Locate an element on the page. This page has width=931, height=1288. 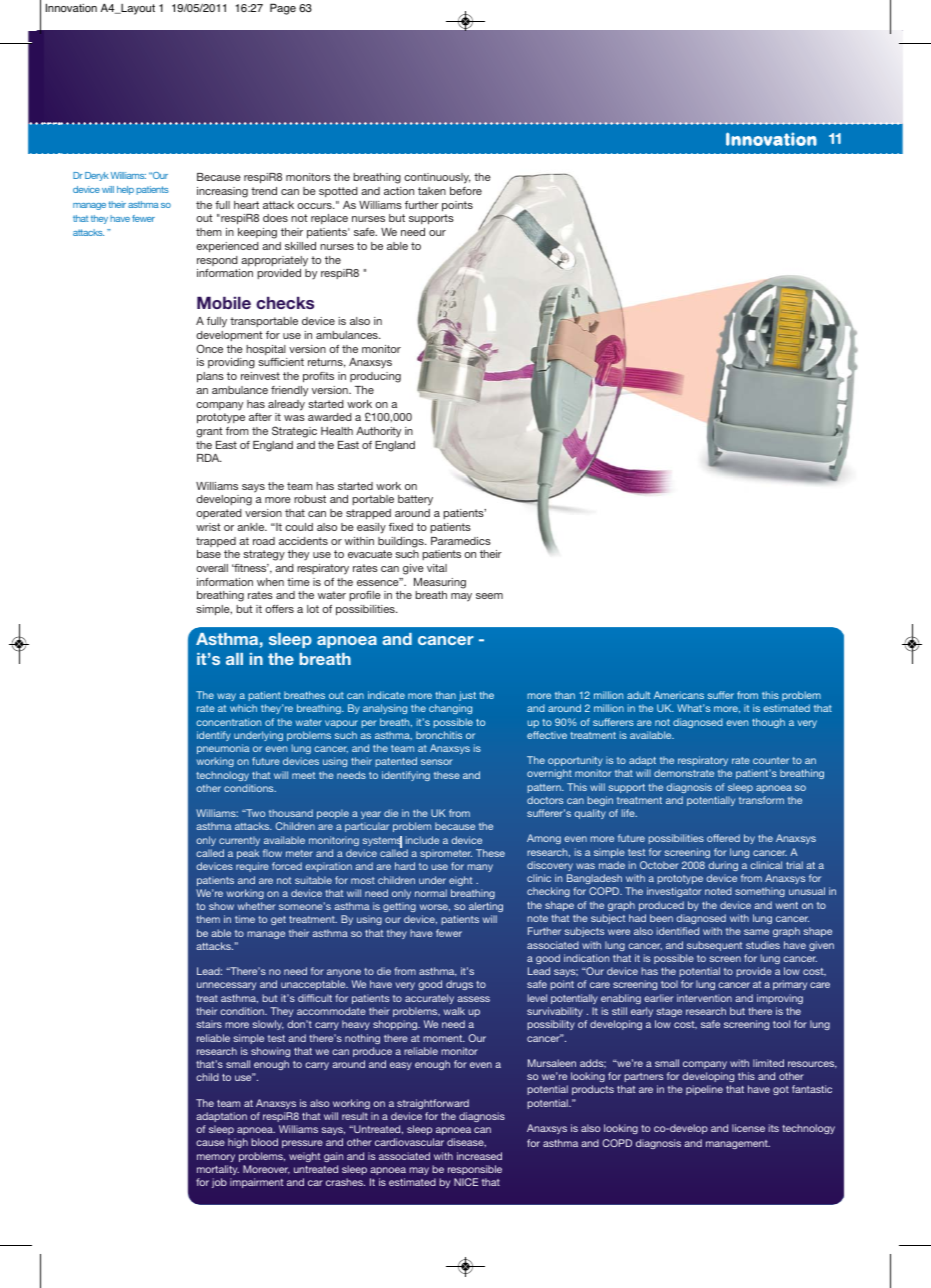
before is located at coordinates (466, 191).
